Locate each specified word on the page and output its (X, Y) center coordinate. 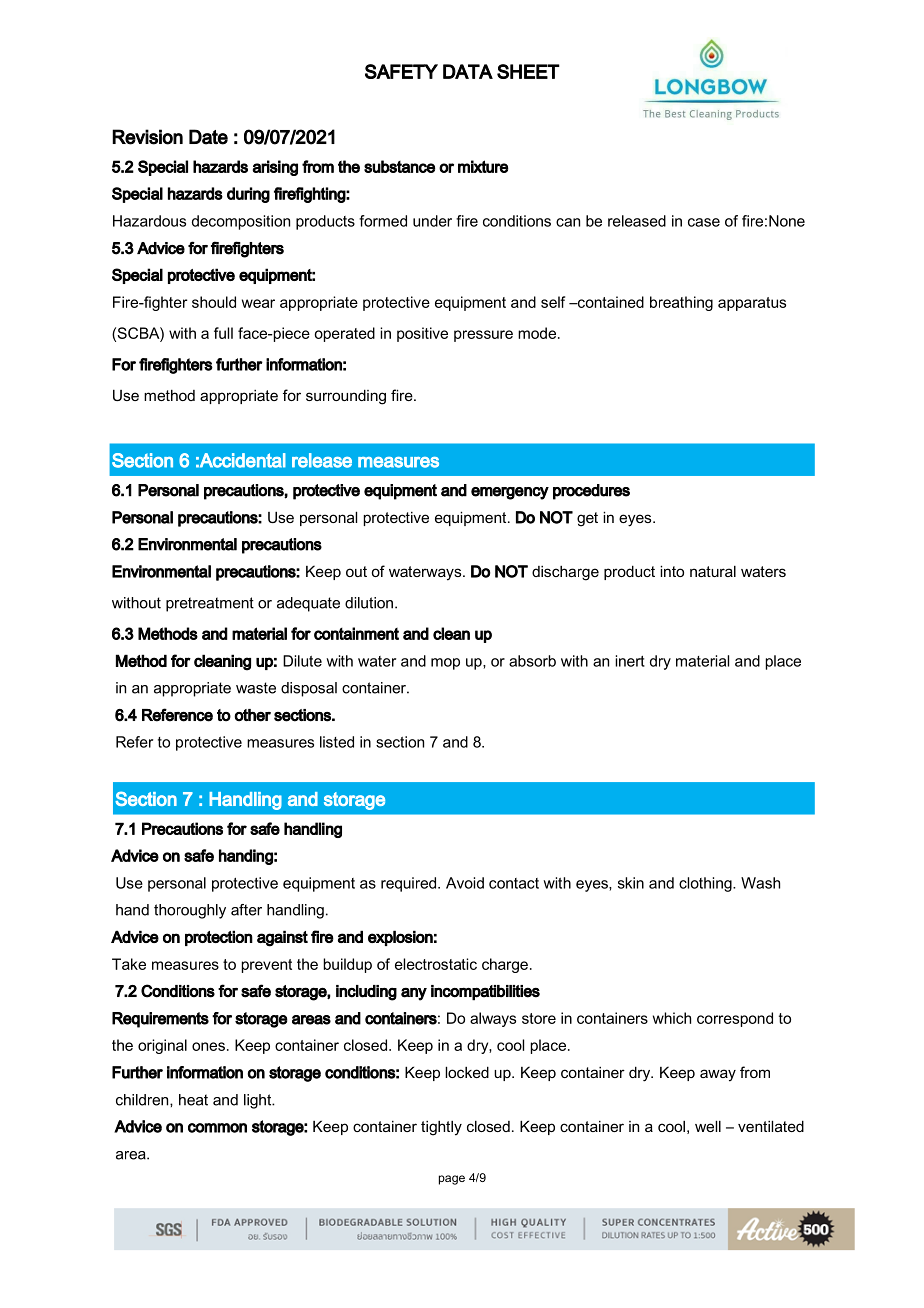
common (217, 1128)
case (704, 222)
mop (445, 664)
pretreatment (210, 604)
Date (208, 137)
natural (713, 571)
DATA (468, 71)
